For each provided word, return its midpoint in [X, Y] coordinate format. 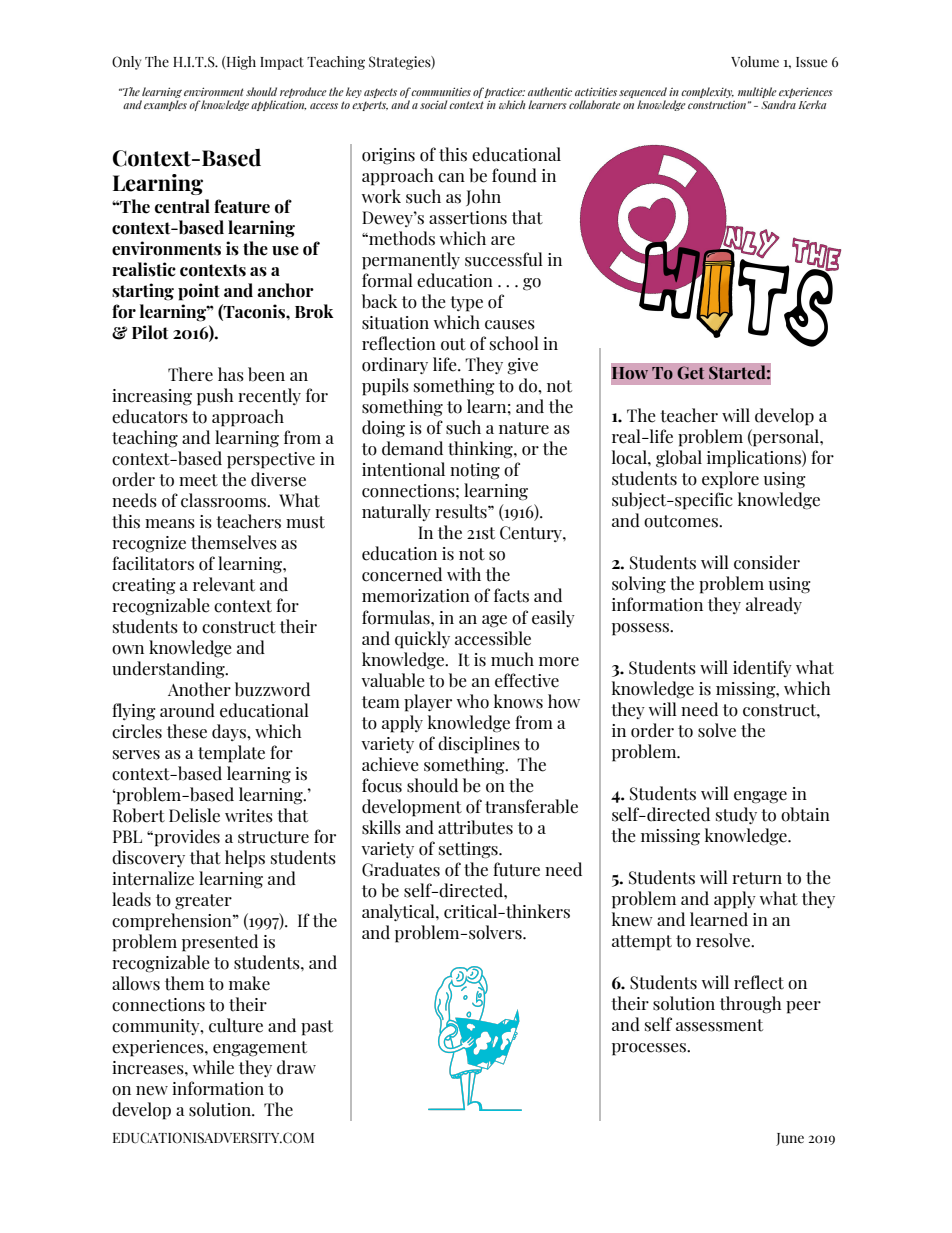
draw [296, 1067]
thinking [481, 450]
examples [165, 104]
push [215, 397]
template [231, 754]
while [213, 1067]
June [790, 1139]
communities [441, 91]
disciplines [479, 745]
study [736, 815]
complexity [707, 92]
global [679, 459]
